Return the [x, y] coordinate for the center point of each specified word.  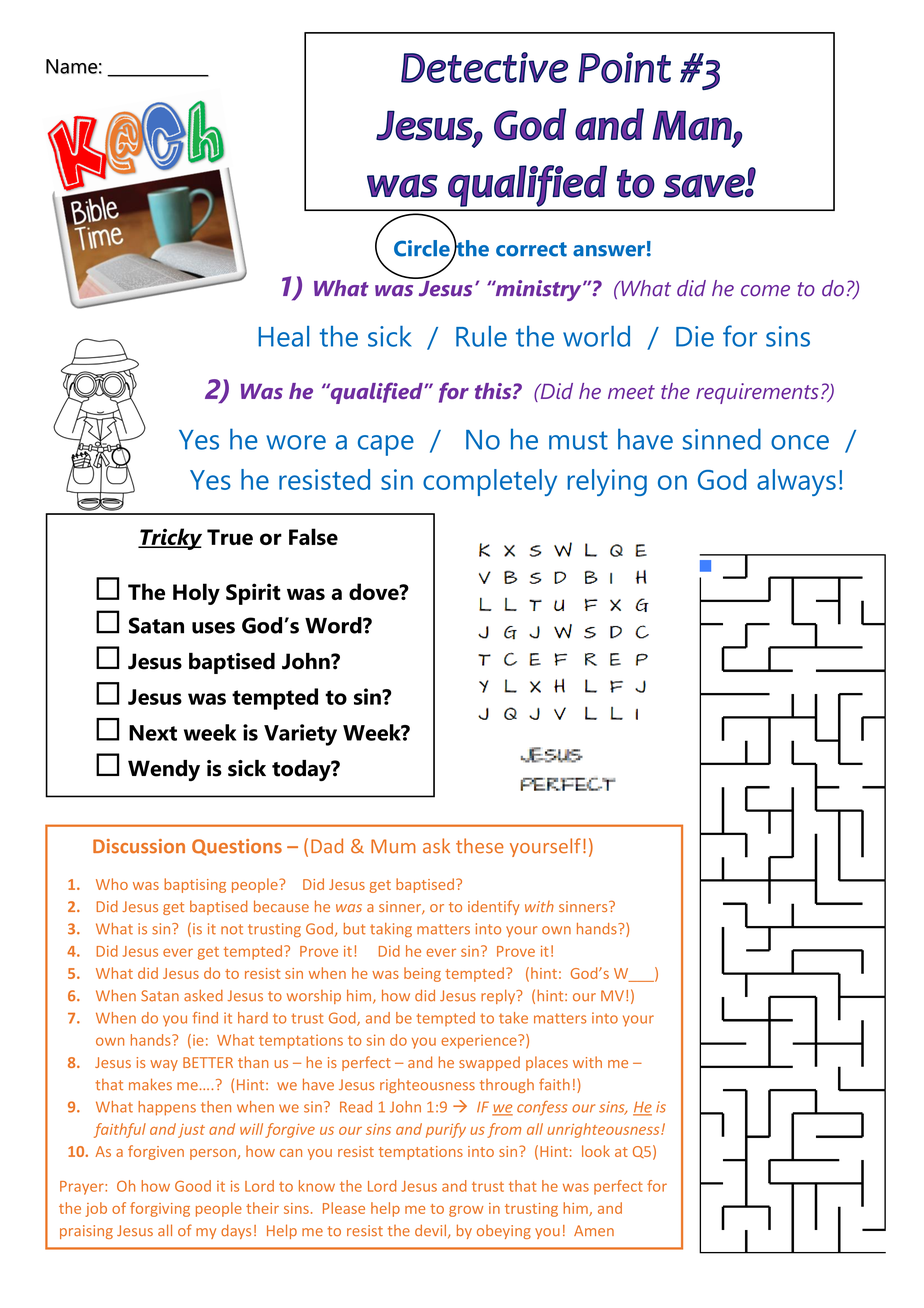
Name [72, 66]
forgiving [160, 1209]
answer [609, 251]
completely [490, 482]
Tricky [170, 539]
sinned [722, 439]
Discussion [139, 846]
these [480, 846]
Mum [393, 846]
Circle [423, 249]
